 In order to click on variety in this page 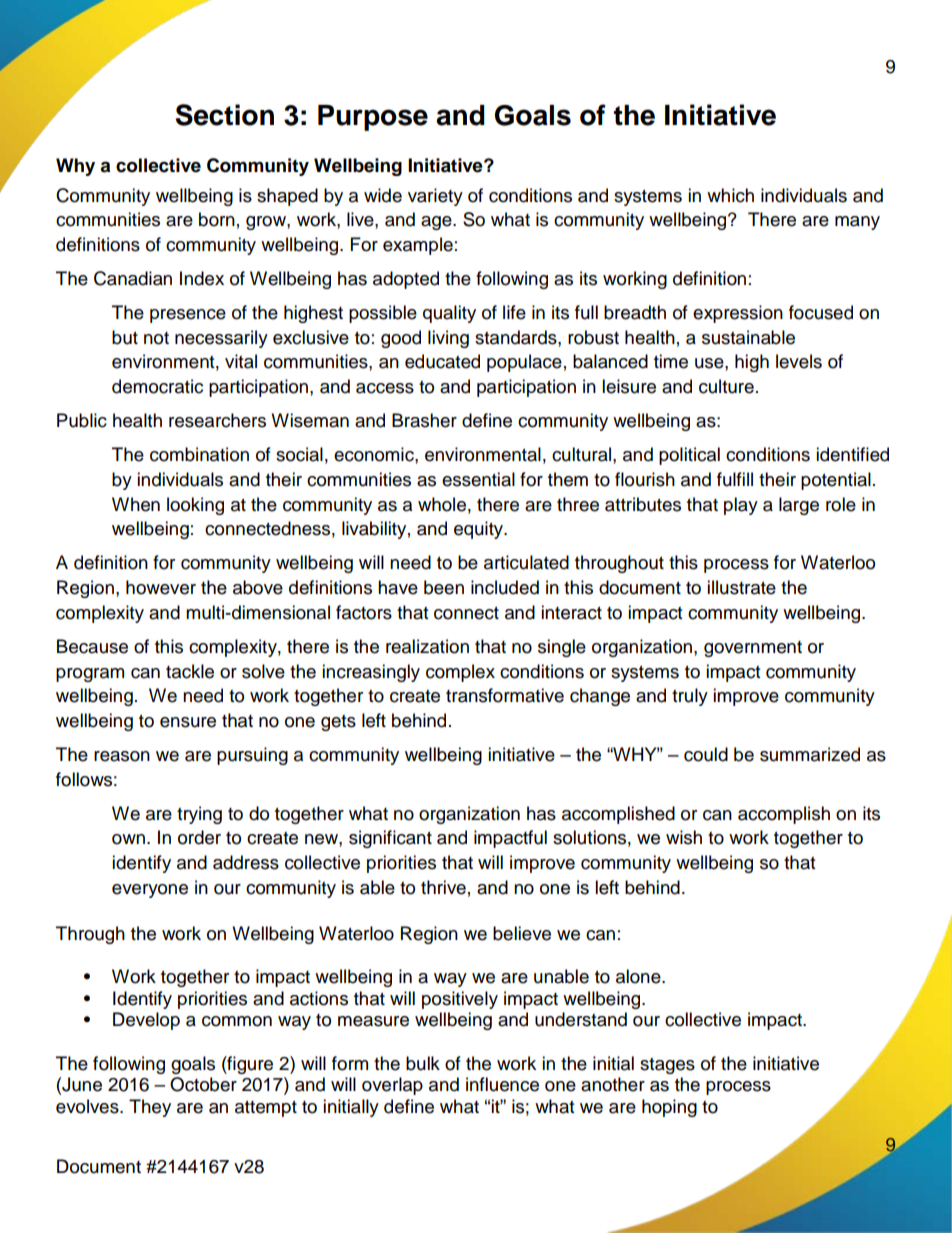, I will do `click(435, 197)`.
